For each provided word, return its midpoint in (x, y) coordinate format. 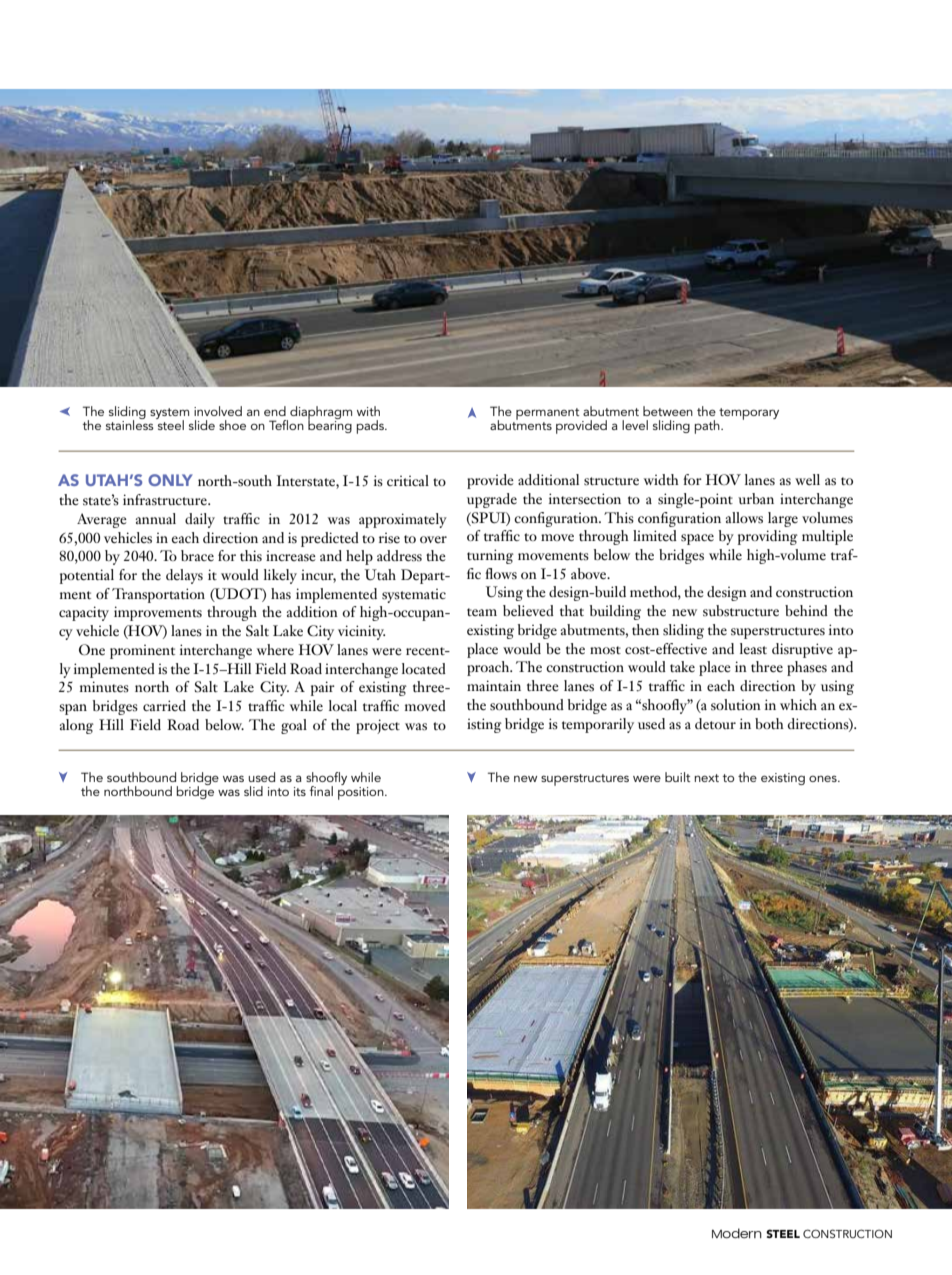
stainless (130, 424)
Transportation (158, 595)
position (362, 793)
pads (371, 427)
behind (806, 610)
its (300, 791)
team (482, 612)
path (708, 427)
